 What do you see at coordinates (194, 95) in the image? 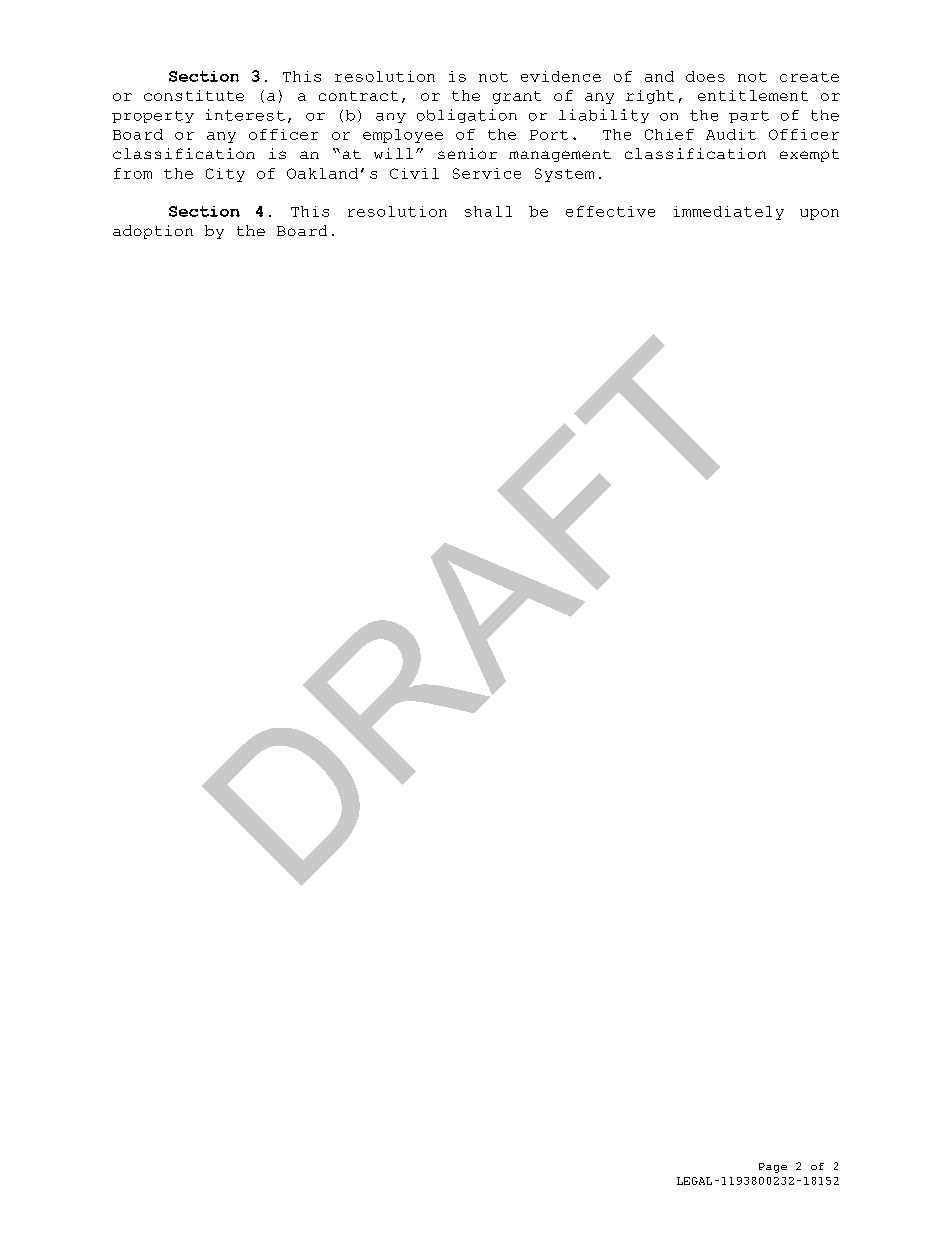
I see `constitute` at bounding box center [194, 95].
